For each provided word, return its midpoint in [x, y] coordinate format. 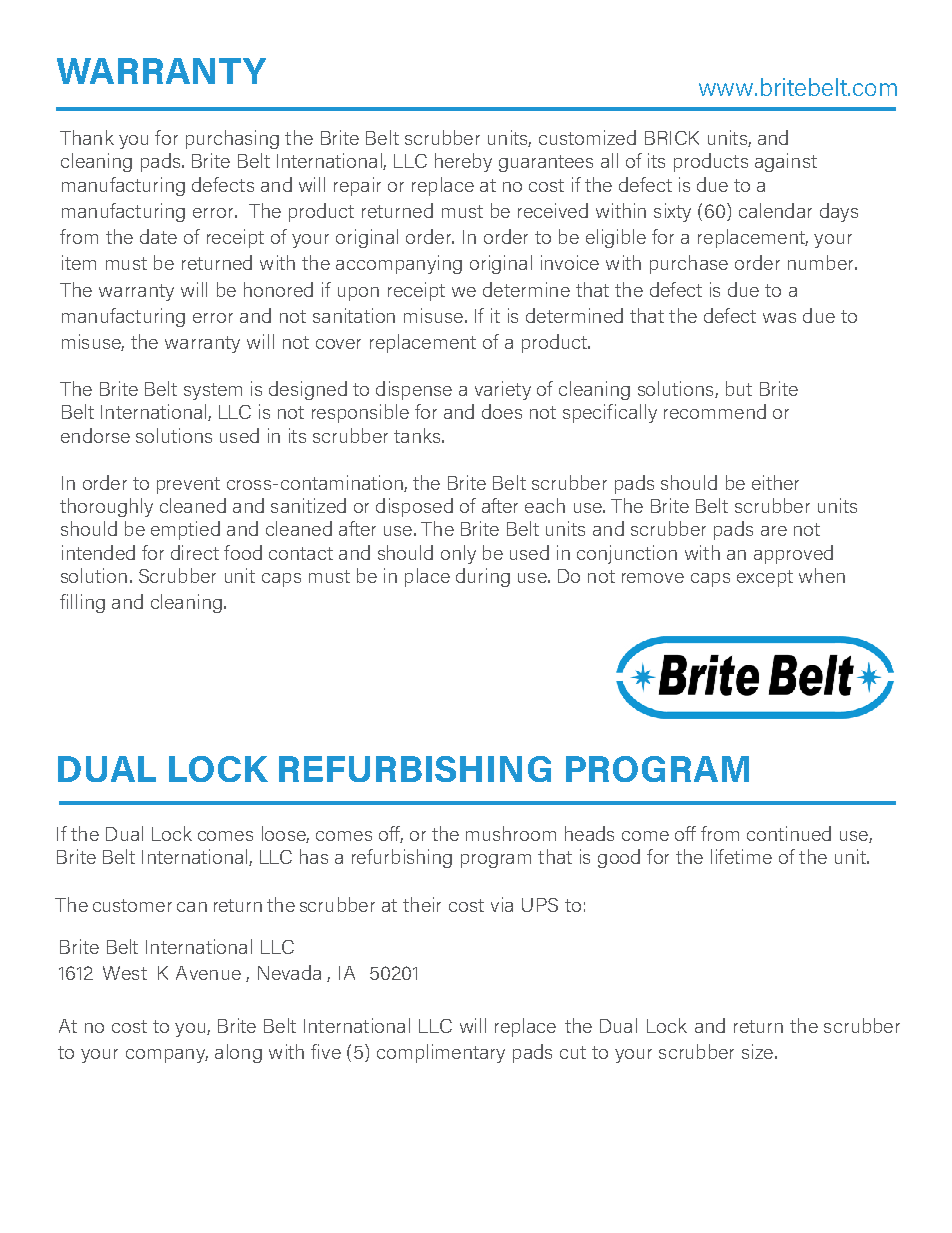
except [765, 578]
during [483, 577]
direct [195, 552]
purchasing [232, 139]
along [238, 1053]
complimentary [441, 1053]
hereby [463, 162]
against [786, 162]
